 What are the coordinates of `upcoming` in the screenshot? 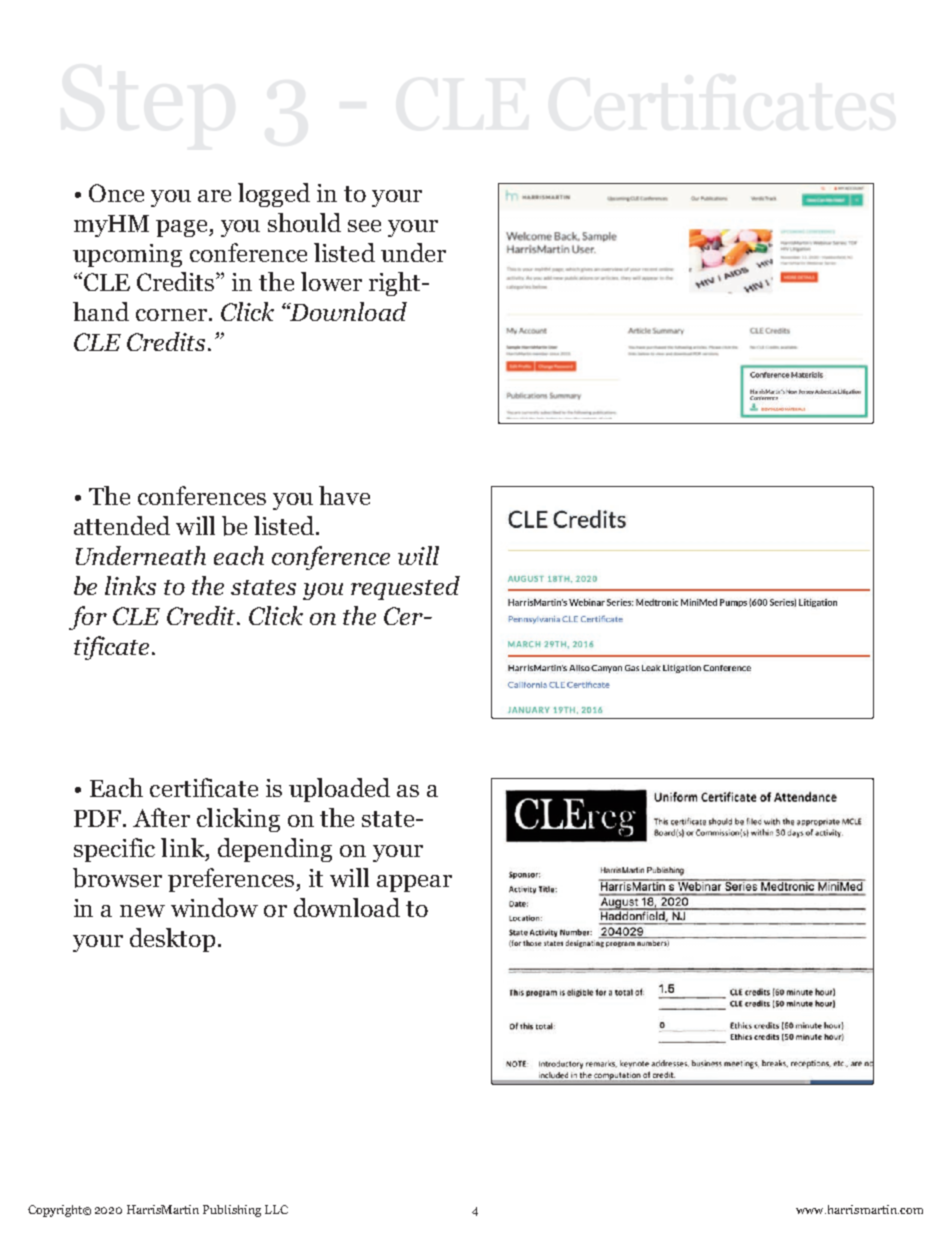 It's located at (127, 255).
